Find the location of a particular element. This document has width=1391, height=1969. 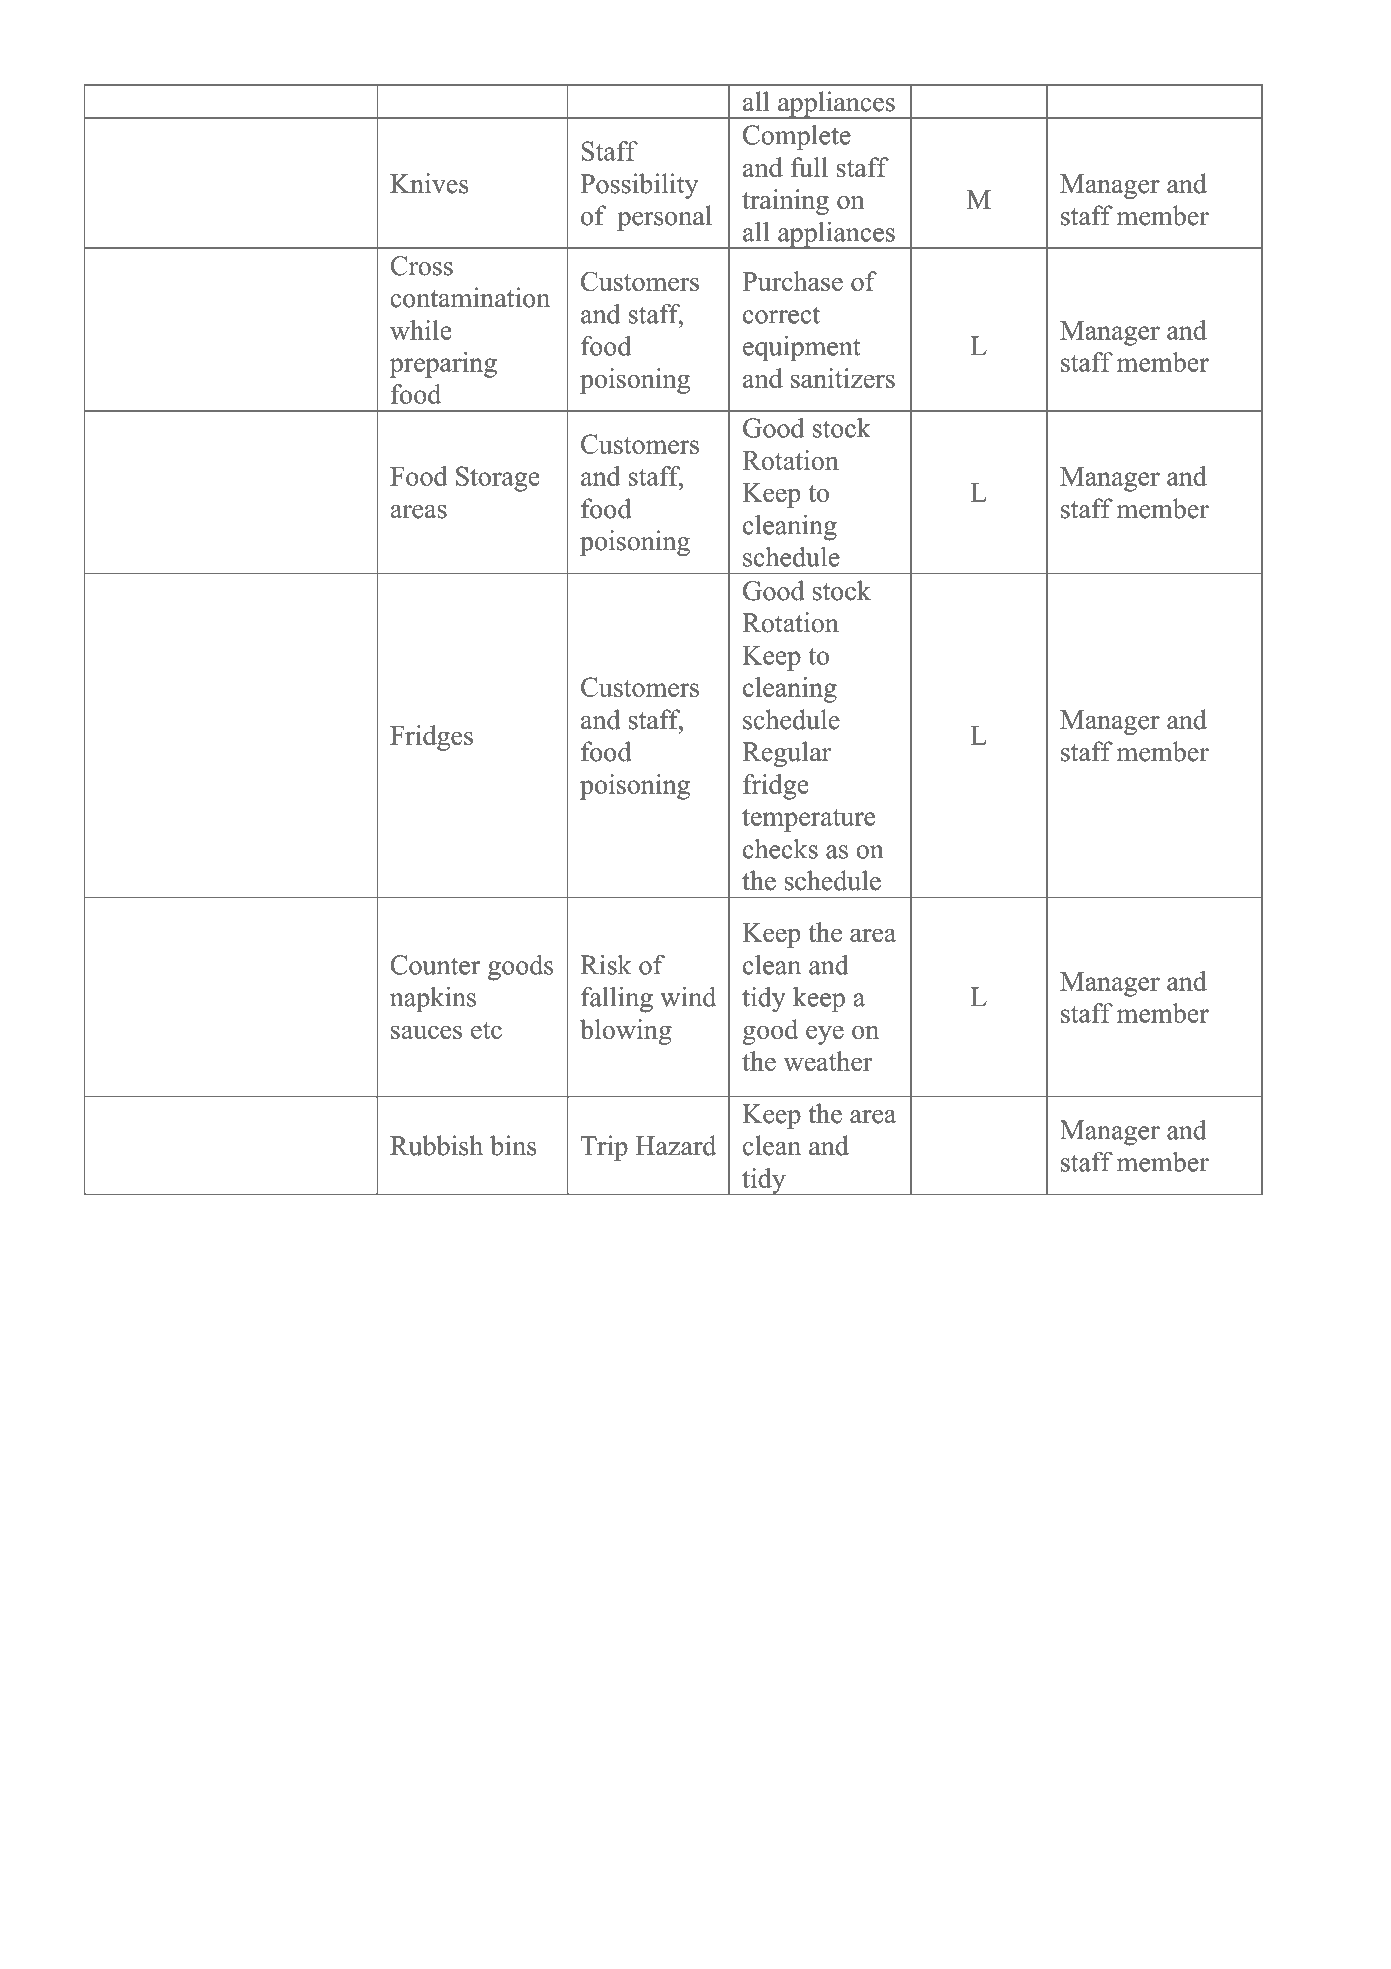

temperature is located at coordinates (808, 820).
